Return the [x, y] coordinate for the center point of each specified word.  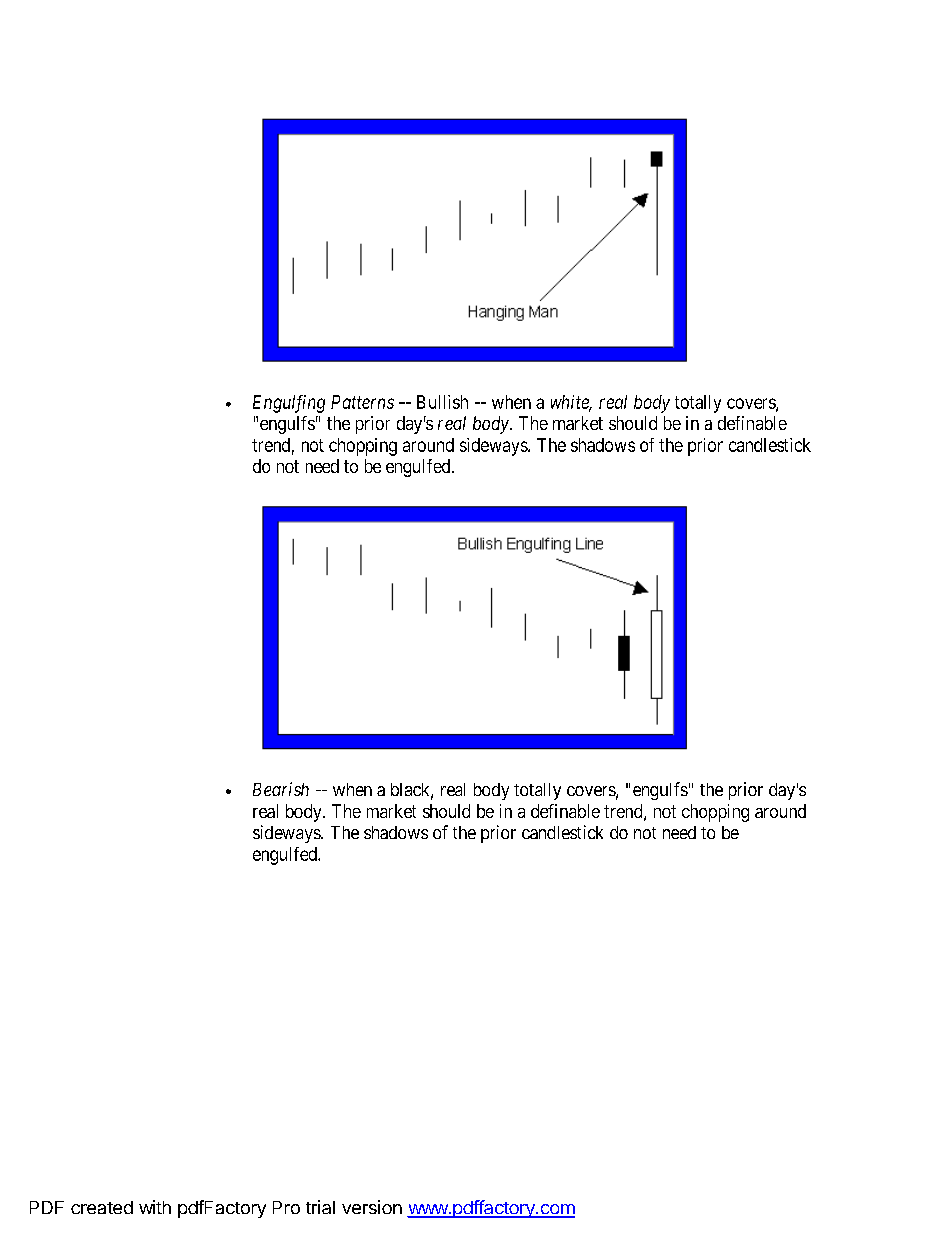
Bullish [442, 402]
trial [320, 1207]
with [155, 1207]
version [372, 1207]
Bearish [281, 789]
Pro [286, 1207]
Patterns [362, 402]
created [102, 1207]
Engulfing [289, 404]
